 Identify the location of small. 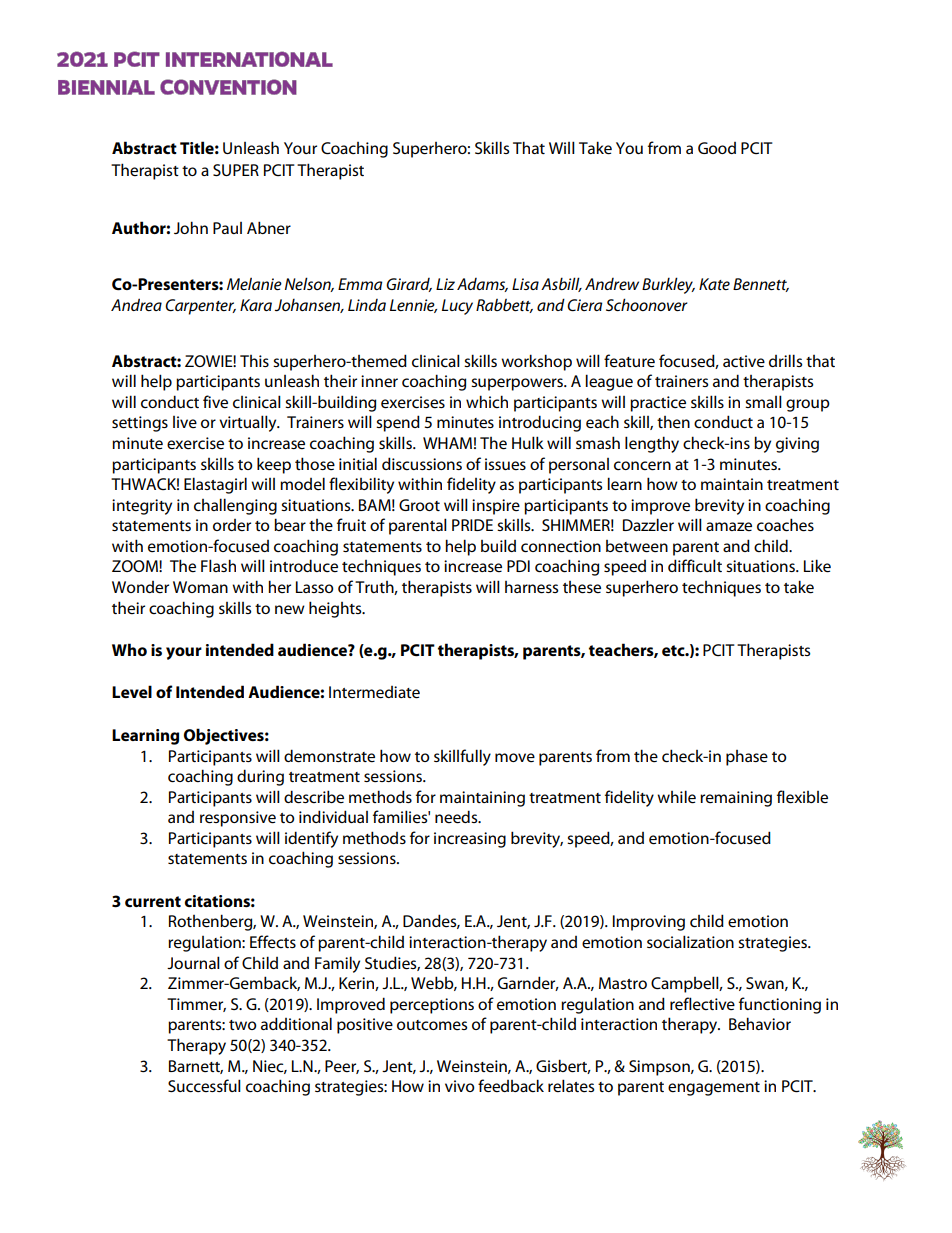
(763, 401).
